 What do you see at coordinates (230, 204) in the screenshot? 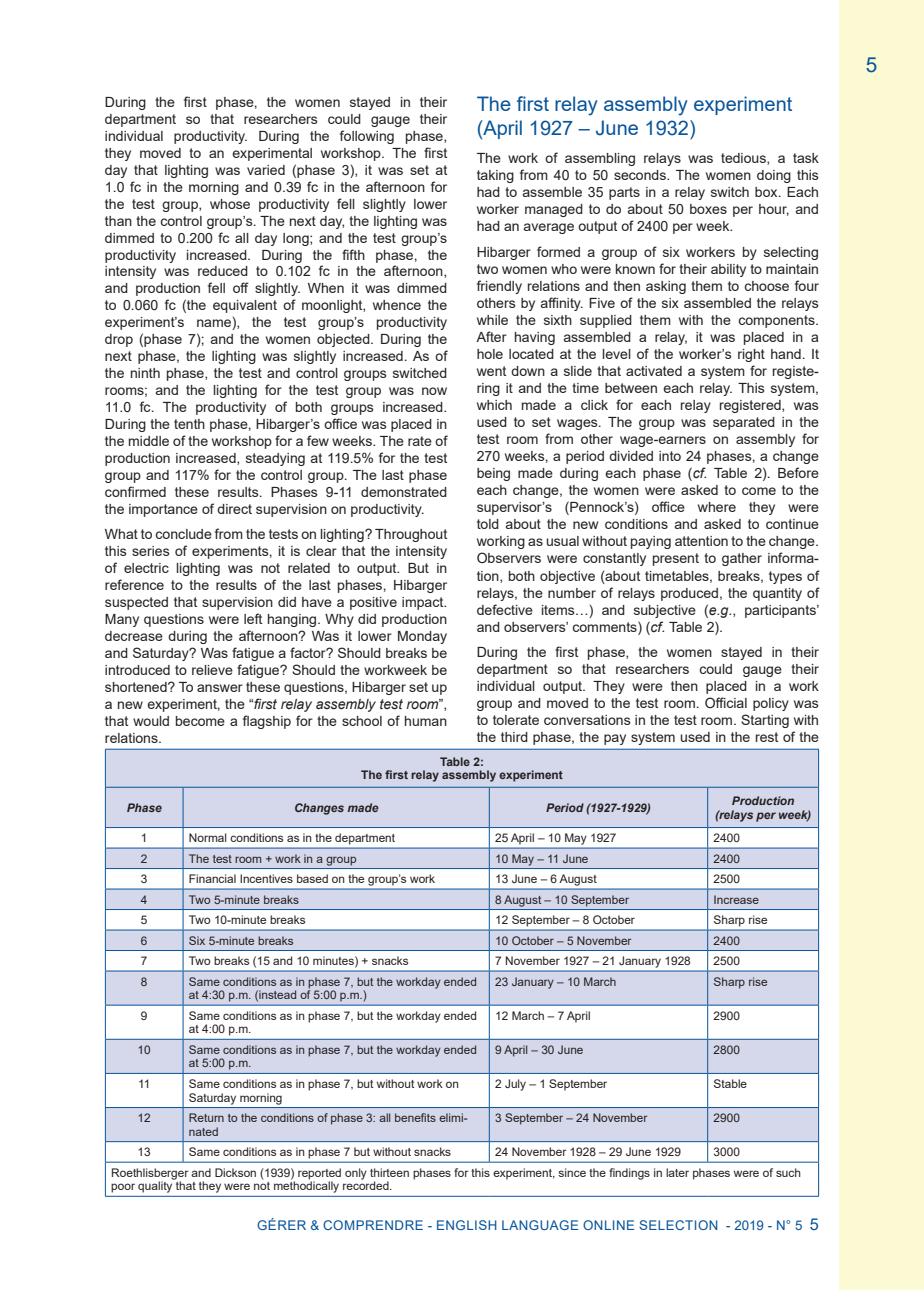
I see `whose` at bounding box center [230, 204].
